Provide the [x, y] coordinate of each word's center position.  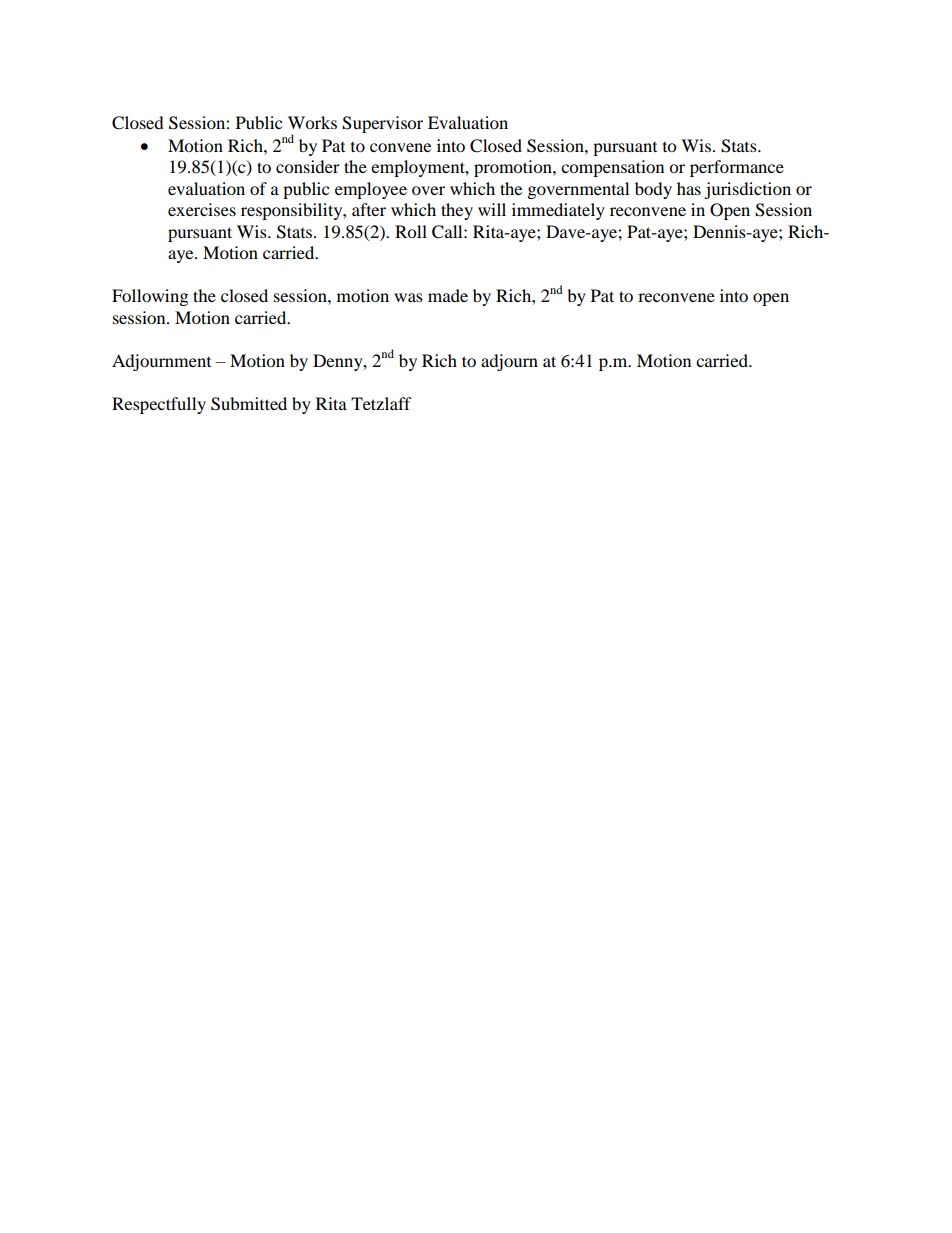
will [492, 209]
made [448, 295]
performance [737, 168]
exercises [202, 209]
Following [150, 297]
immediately [558, 211]
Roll [411, 231]
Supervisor [382, 124]
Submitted [249, 404]
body [653, 190]
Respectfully [159, 405]
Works [312, 122]
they [457, 211]
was [408, 297]
